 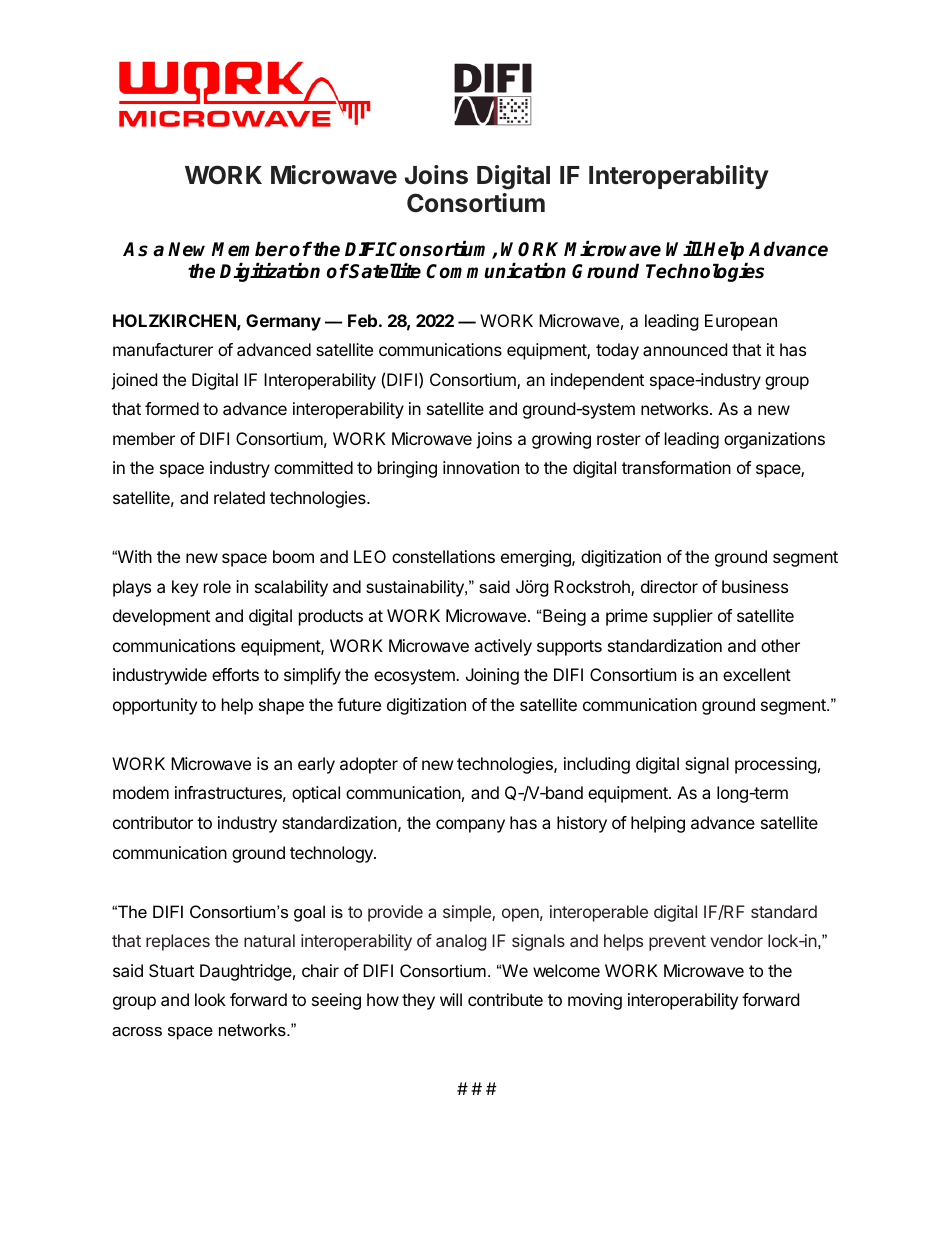 What do you see at coordinates (737, 940) in the document?
I see `vendor` at bounding box center [737, 940].
